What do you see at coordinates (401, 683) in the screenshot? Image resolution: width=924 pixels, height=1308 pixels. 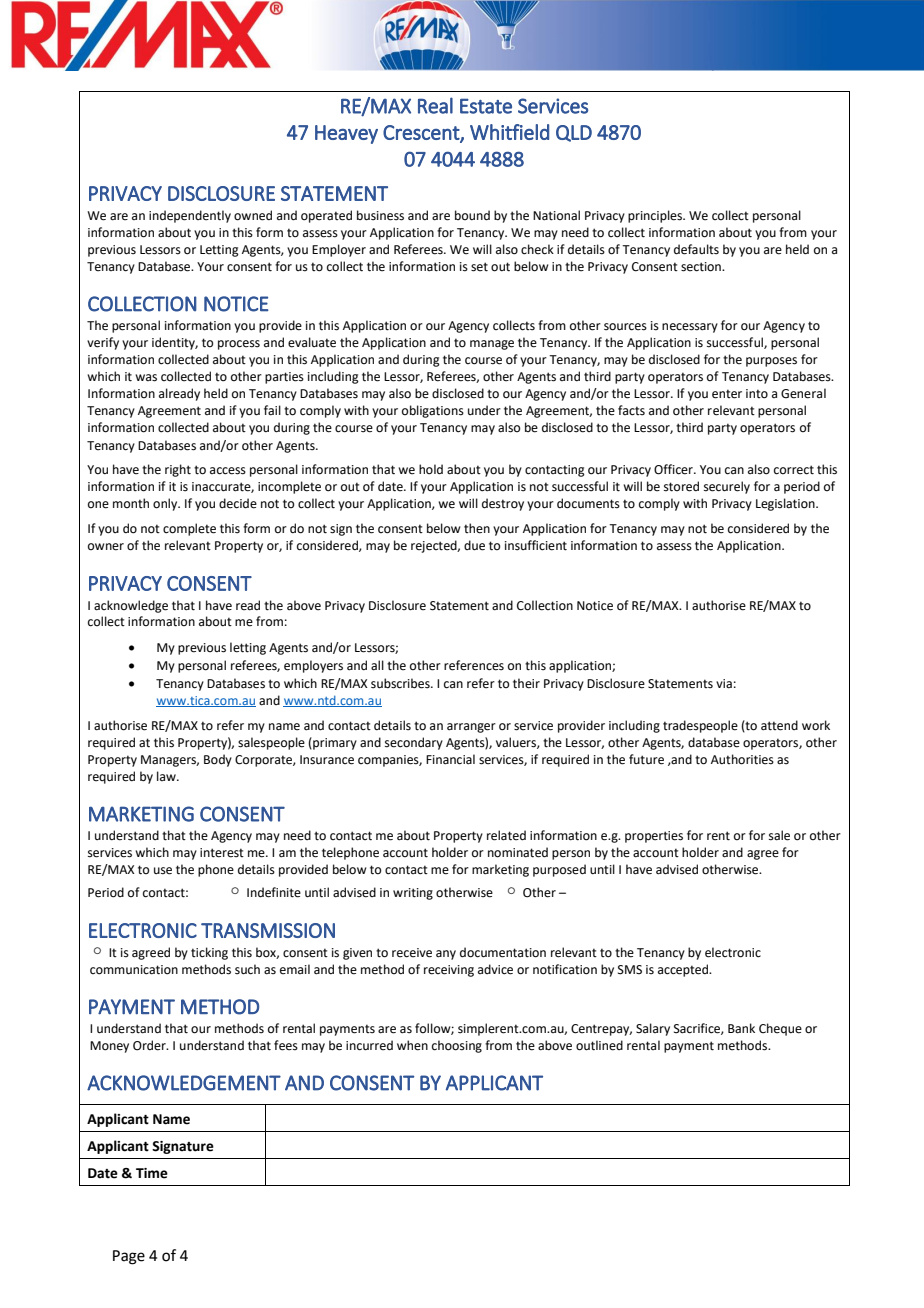 I see `subscribes` at bounding box center [401, 683].
